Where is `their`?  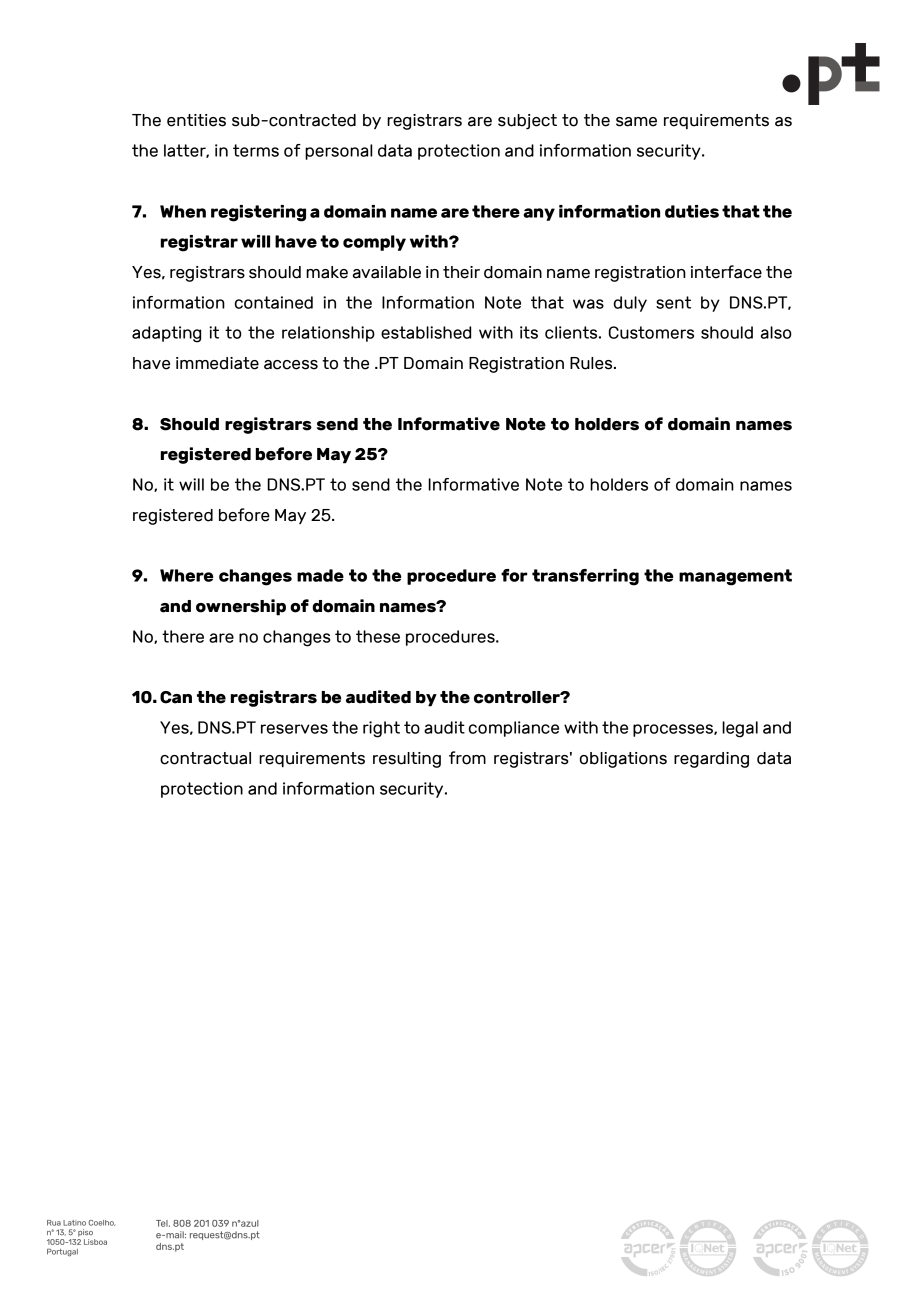
their is located at coordinates (461, 272).
